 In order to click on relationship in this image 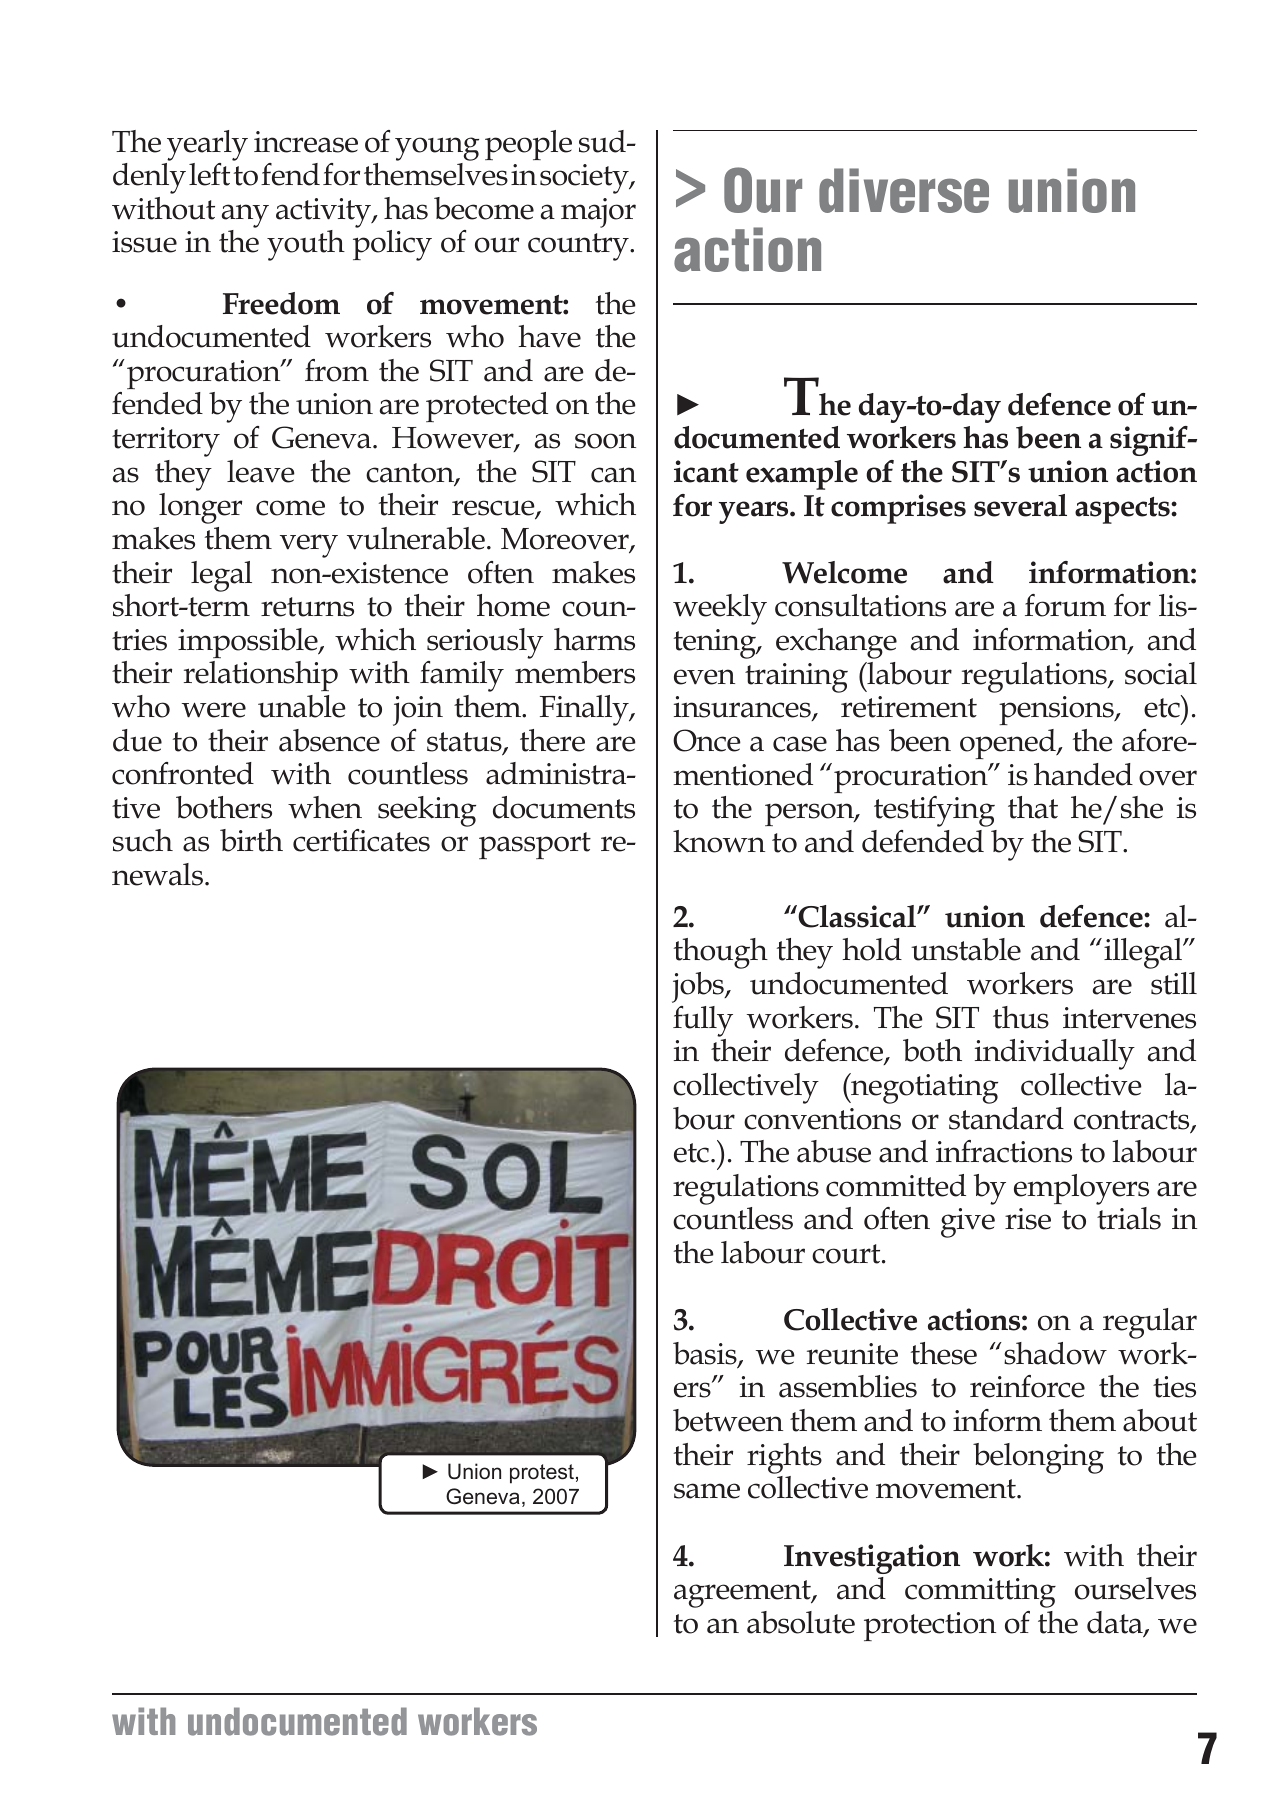, I will do `click(261, 676)`.
